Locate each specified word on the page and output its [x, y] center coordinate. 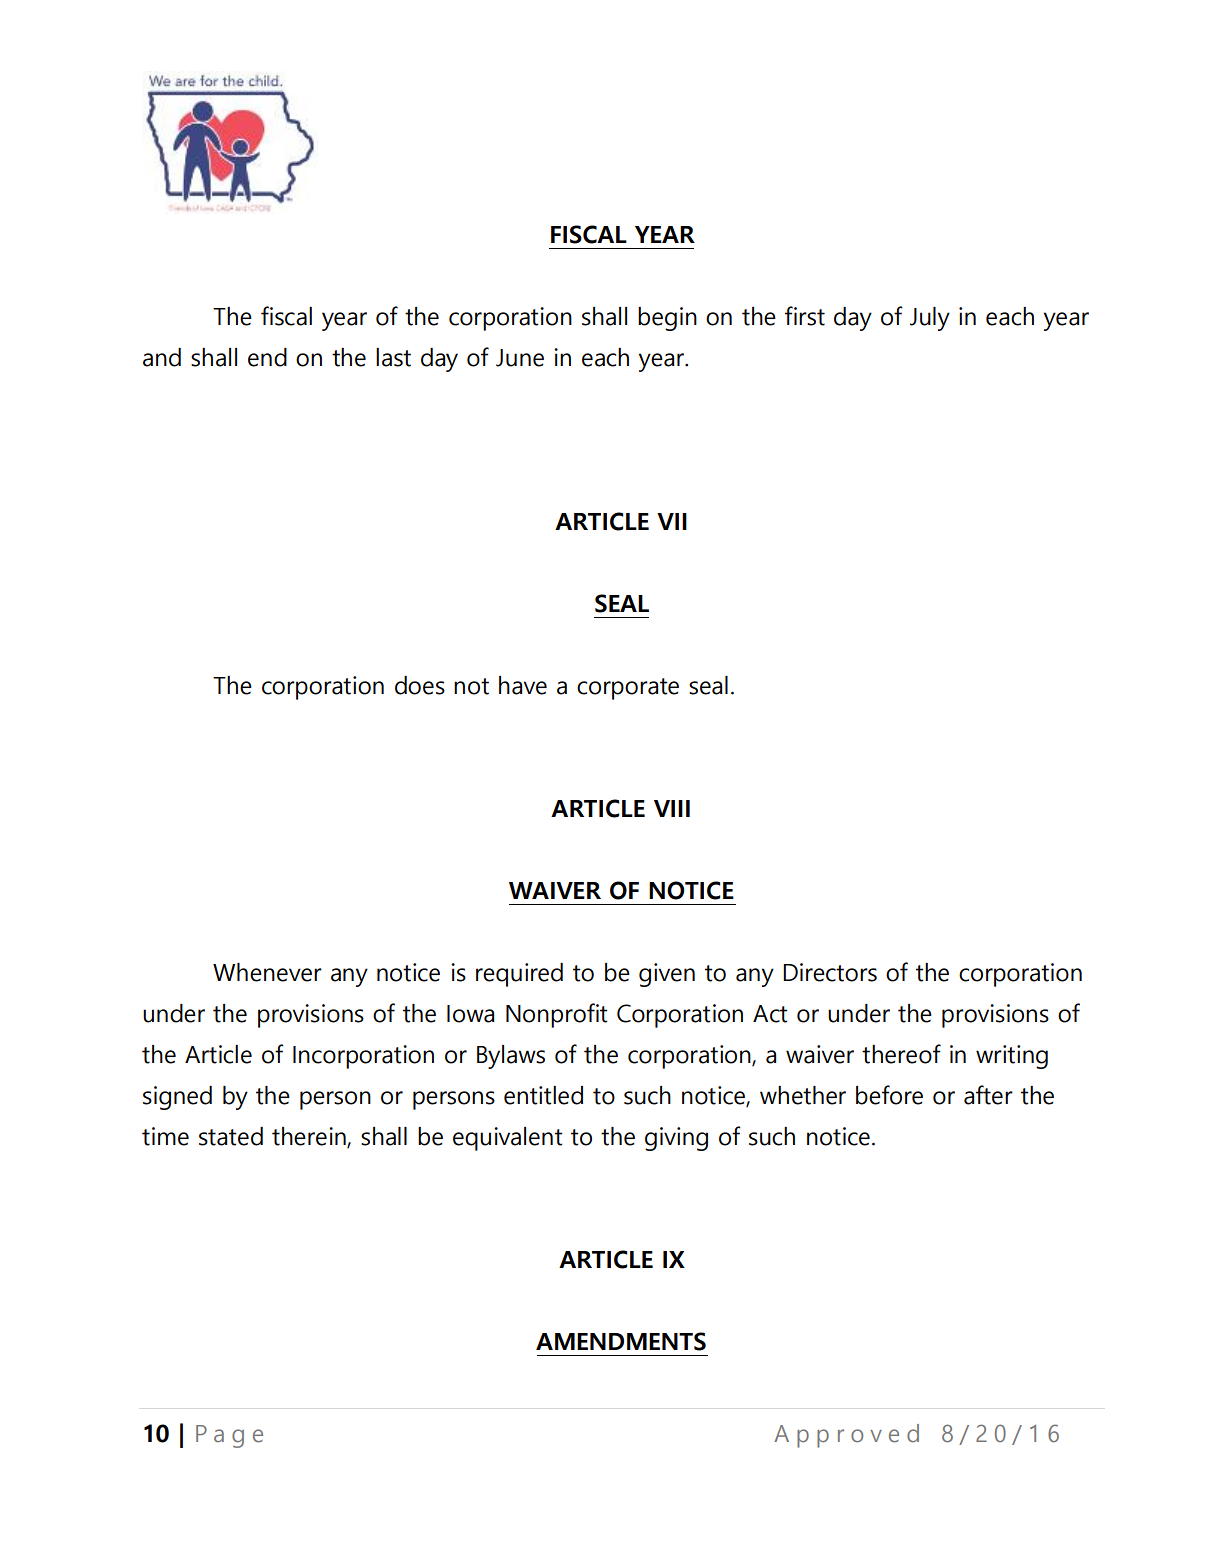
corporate [628, 689]
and [162, 357]
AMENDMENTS [621, 1341]
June [520, 358]
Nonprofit [556, 1015]
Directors [830, 972]
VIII [672, 808]
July [930, 319]
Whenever [267, 972]
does [420, 685]
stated [231, 1136]
